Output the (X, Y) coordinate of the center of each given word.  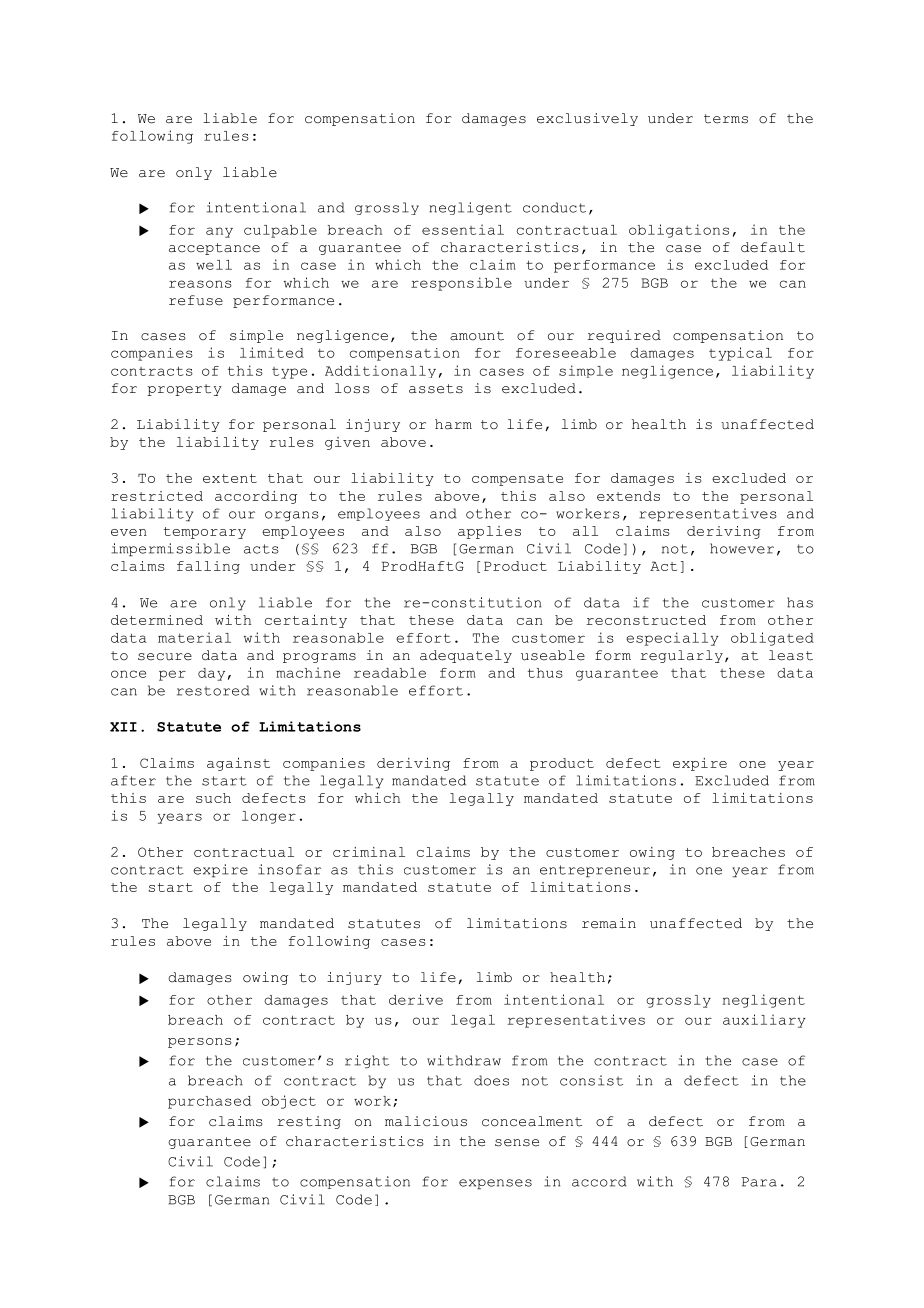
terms (726, 119)
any (219, 232)
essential (463, 229)
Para (759, 1182)
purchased (209, 1102)
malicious (426, 1121)
